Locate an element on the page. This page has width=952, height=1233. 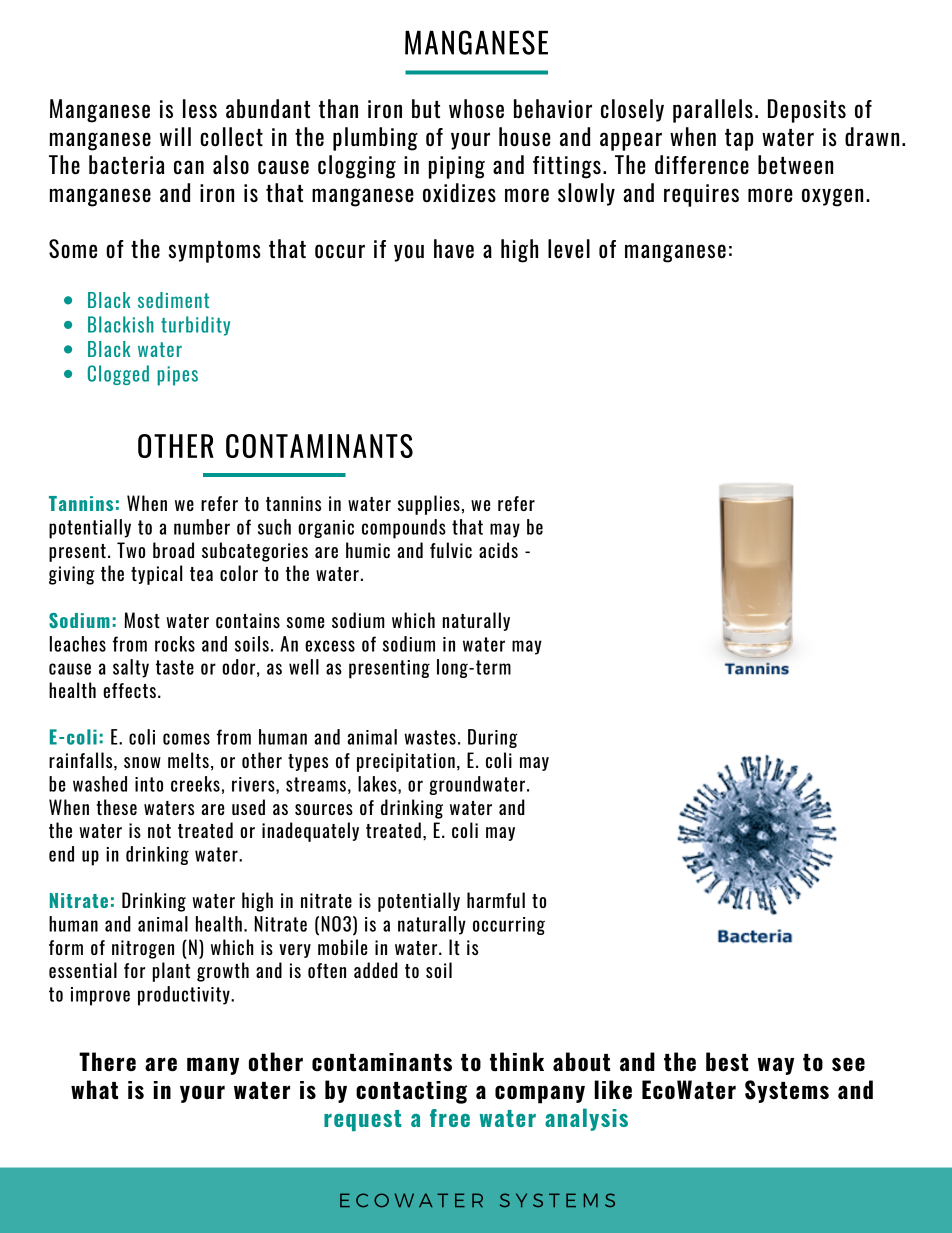
Most is located at coordinates (142, 620).
